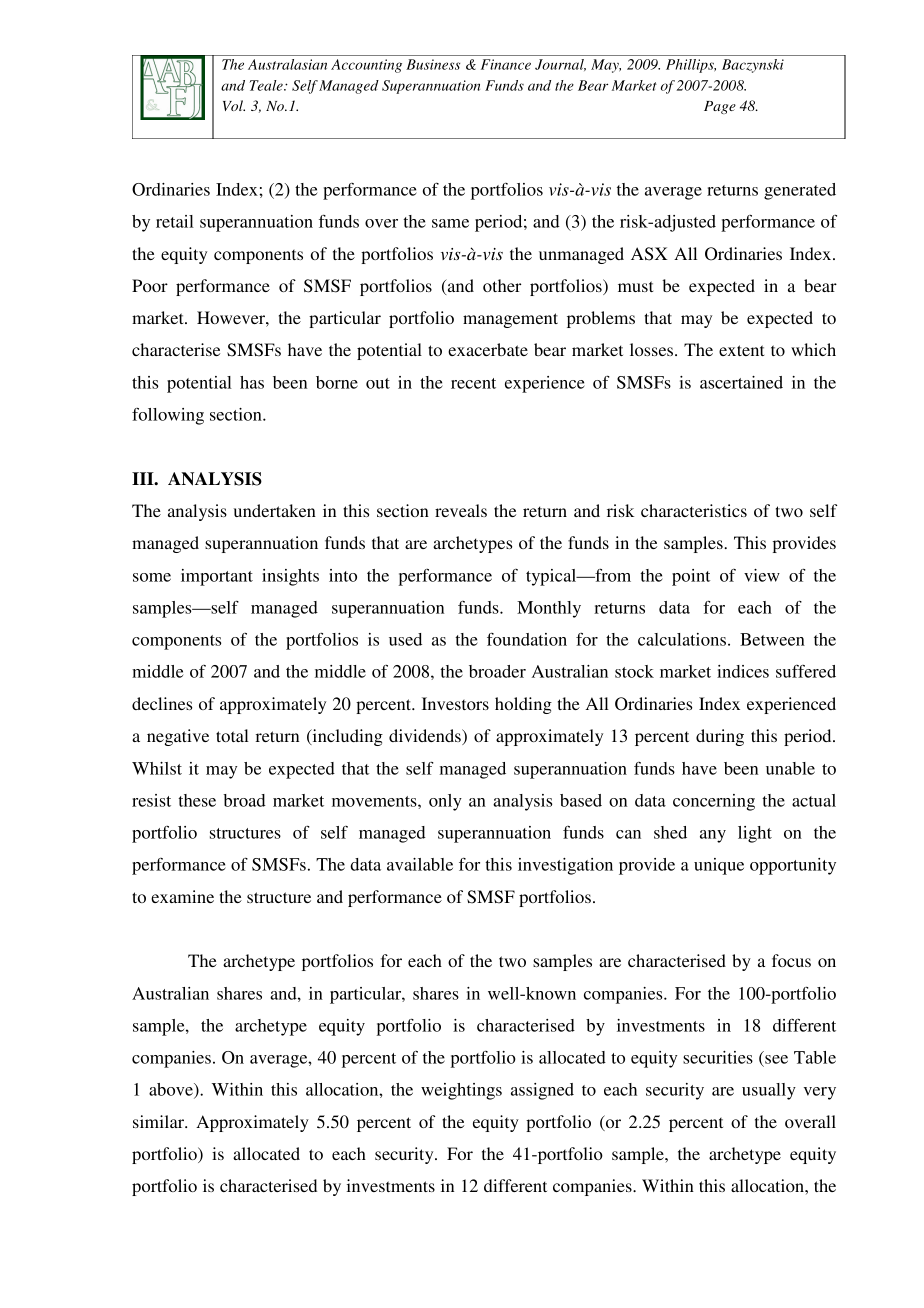 The height and width of the page is (1308, 924). Describe the element at coordinates (720, 107) in the page. I see `Page` at that location.
